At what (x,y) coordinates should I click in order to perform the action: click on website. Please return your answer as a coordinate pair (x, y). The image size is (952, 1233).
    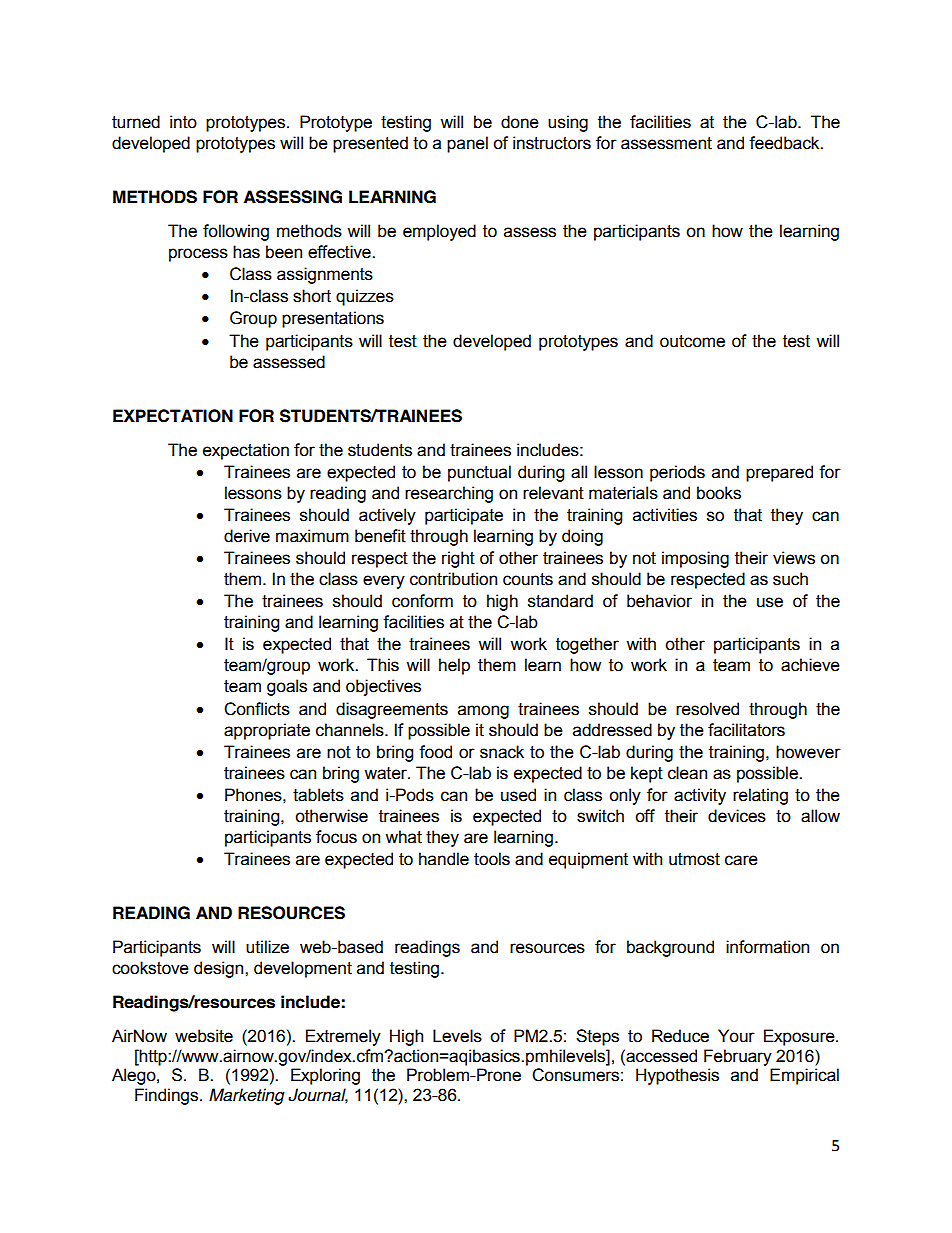
    Looking at the image, I should click on (204, 1036).
